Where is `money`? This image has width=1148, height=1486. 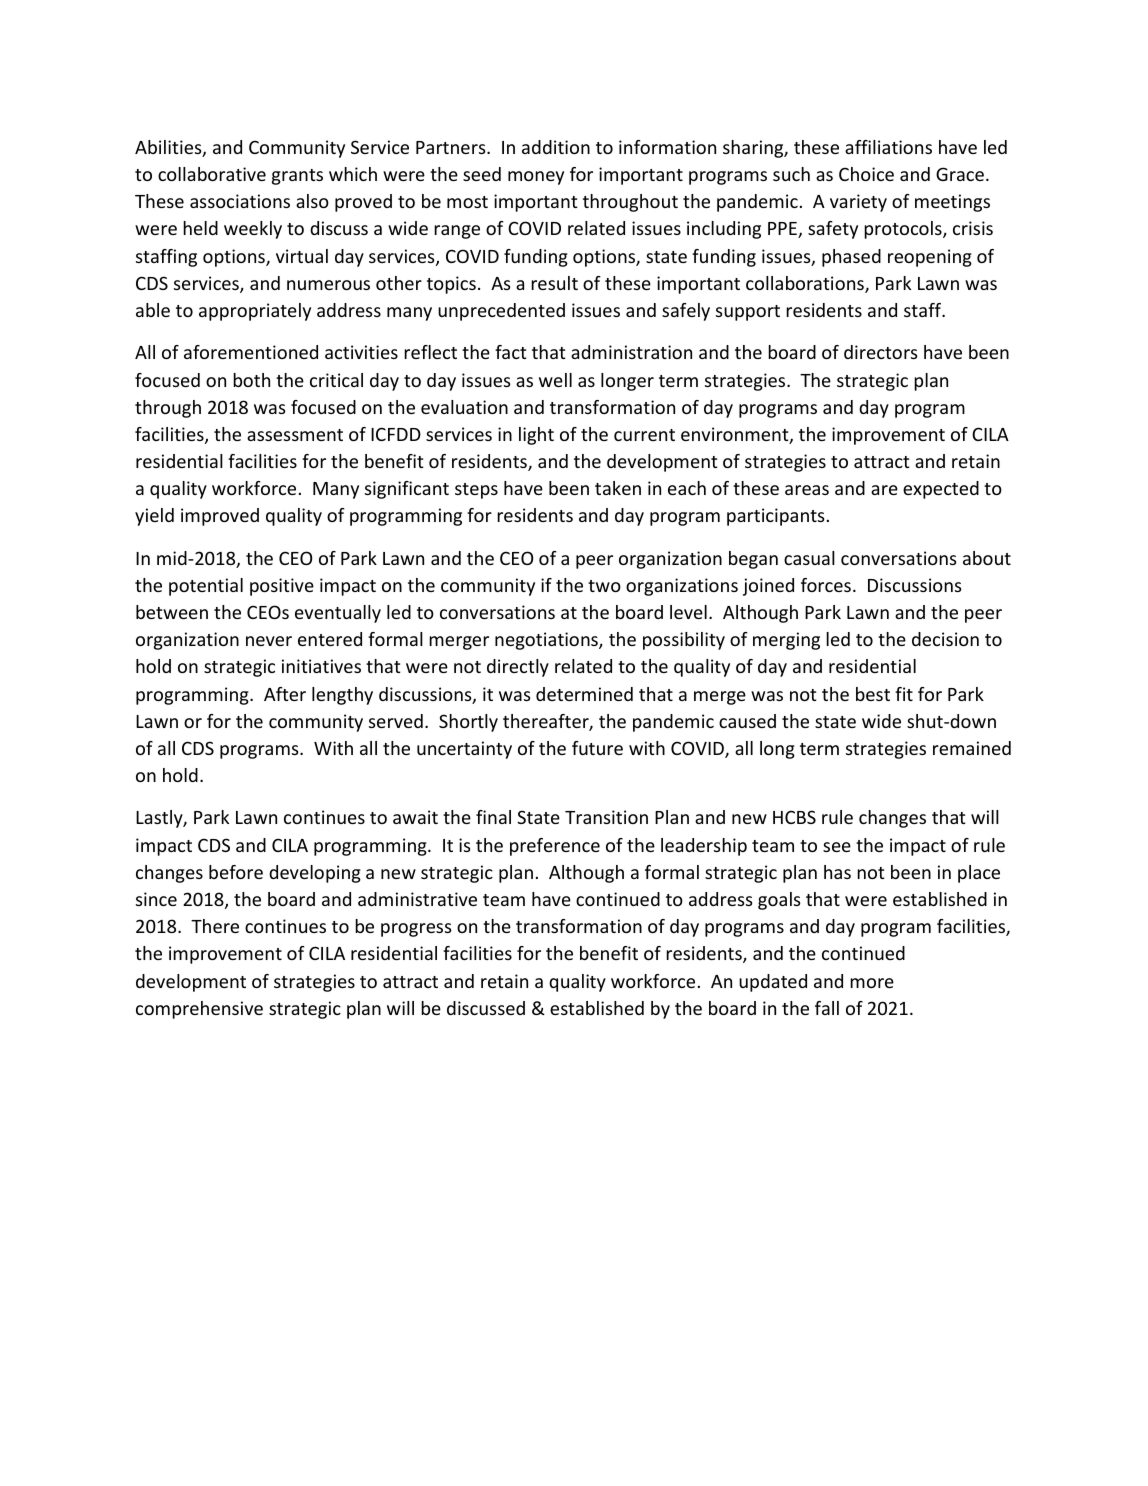 money is located at coordinates (536, 178).
